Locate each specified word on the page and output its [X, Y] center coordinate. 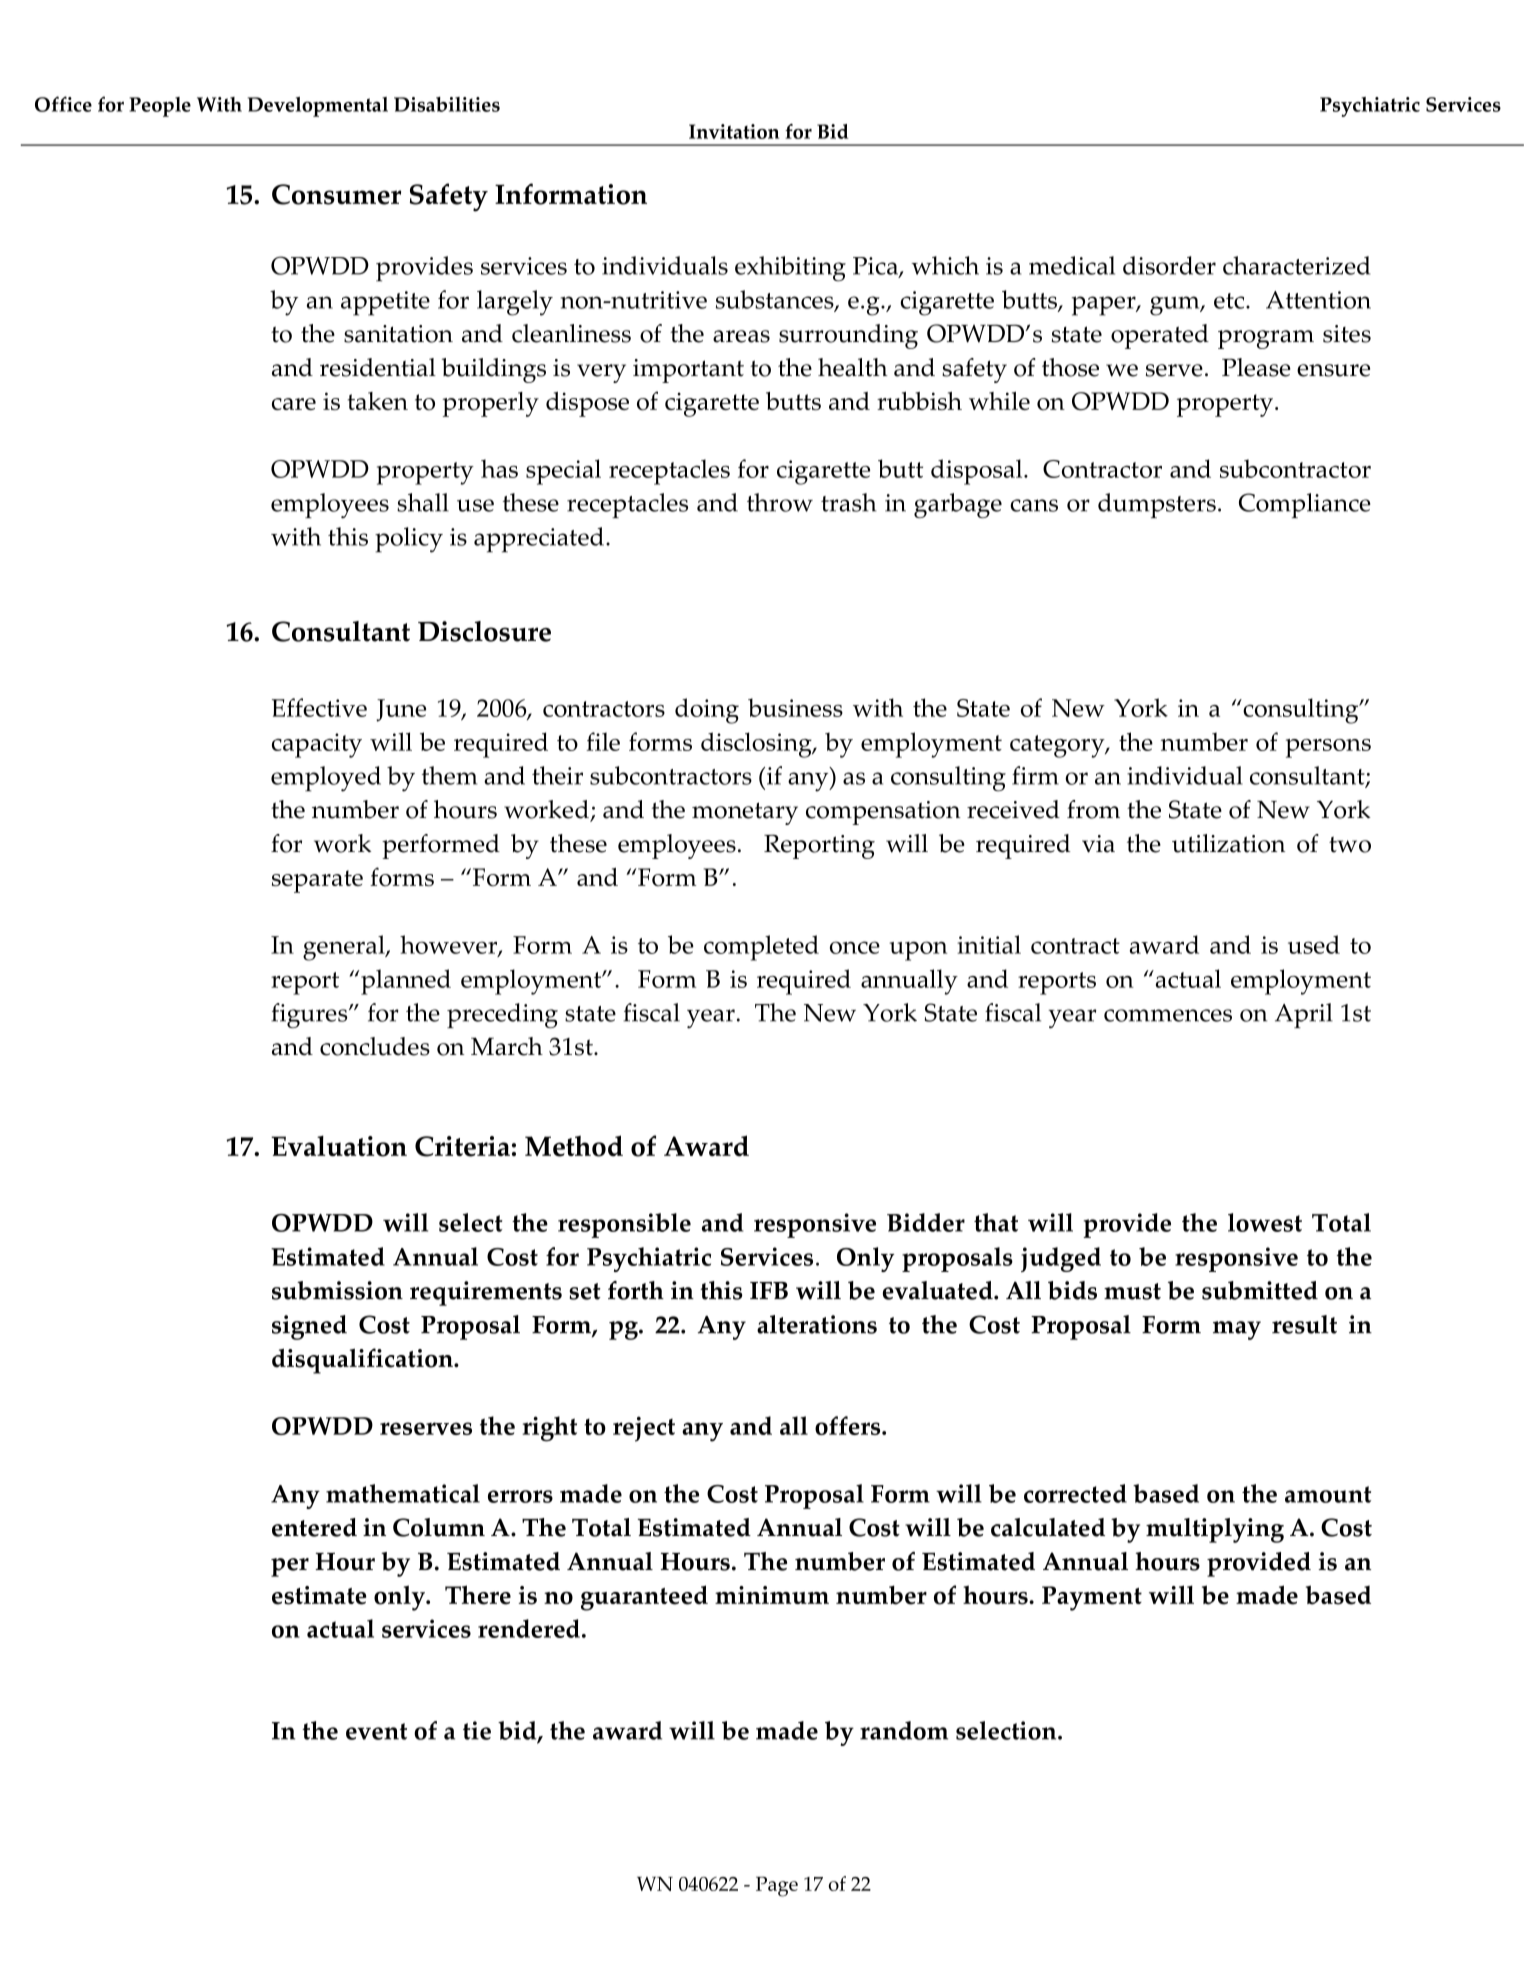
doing [707, 711]
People [160, 107]
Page [777, 1886]
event [376, 1731]
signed [309, 1327]
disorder [1169, 265]
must [1132, 1291]
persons [1328, 748]
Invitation [734, 131]
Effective [319, 707]
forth [636, 1290]
